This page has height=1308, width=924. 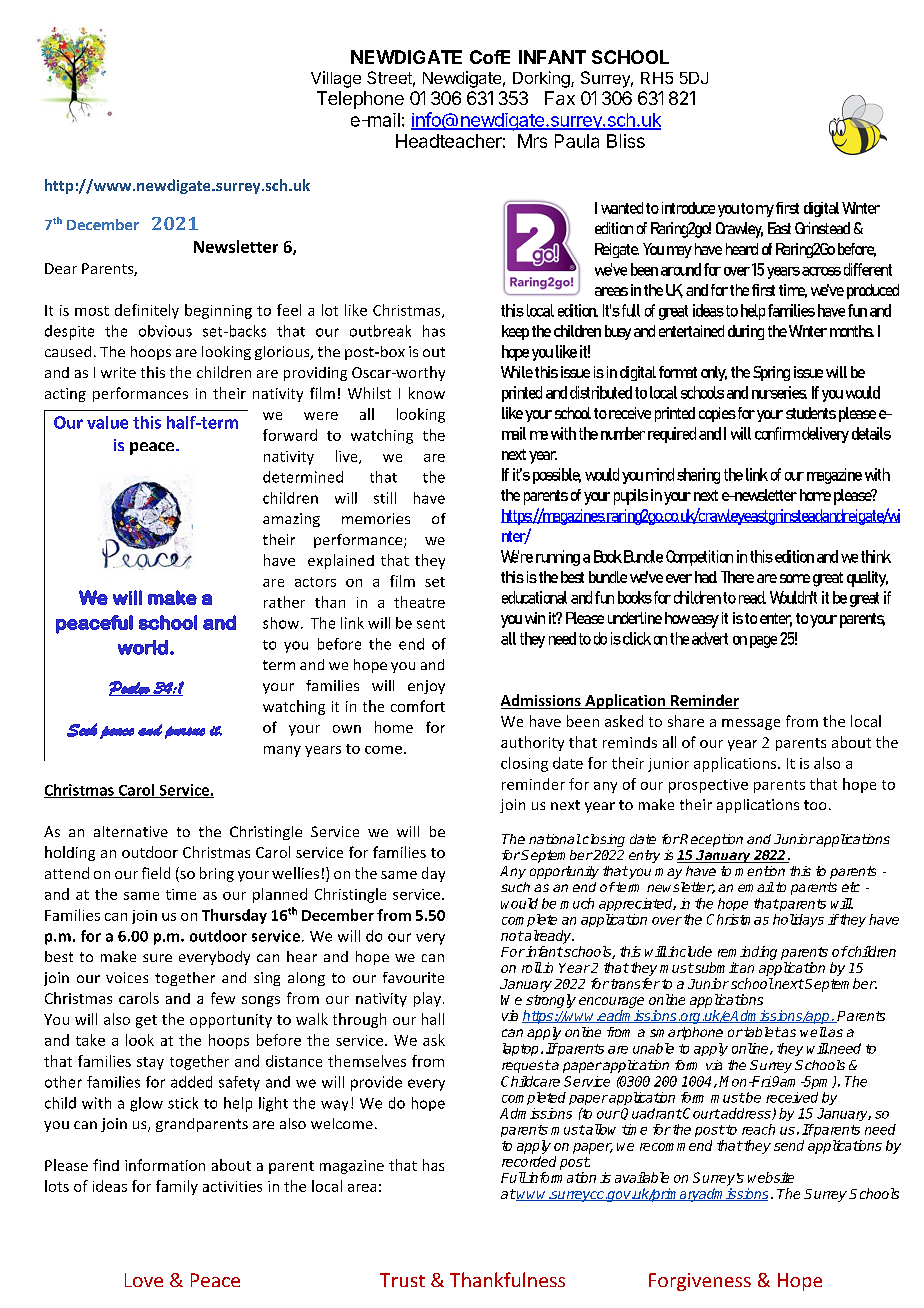 I want to click on Village, so click(x=336, y=79).
